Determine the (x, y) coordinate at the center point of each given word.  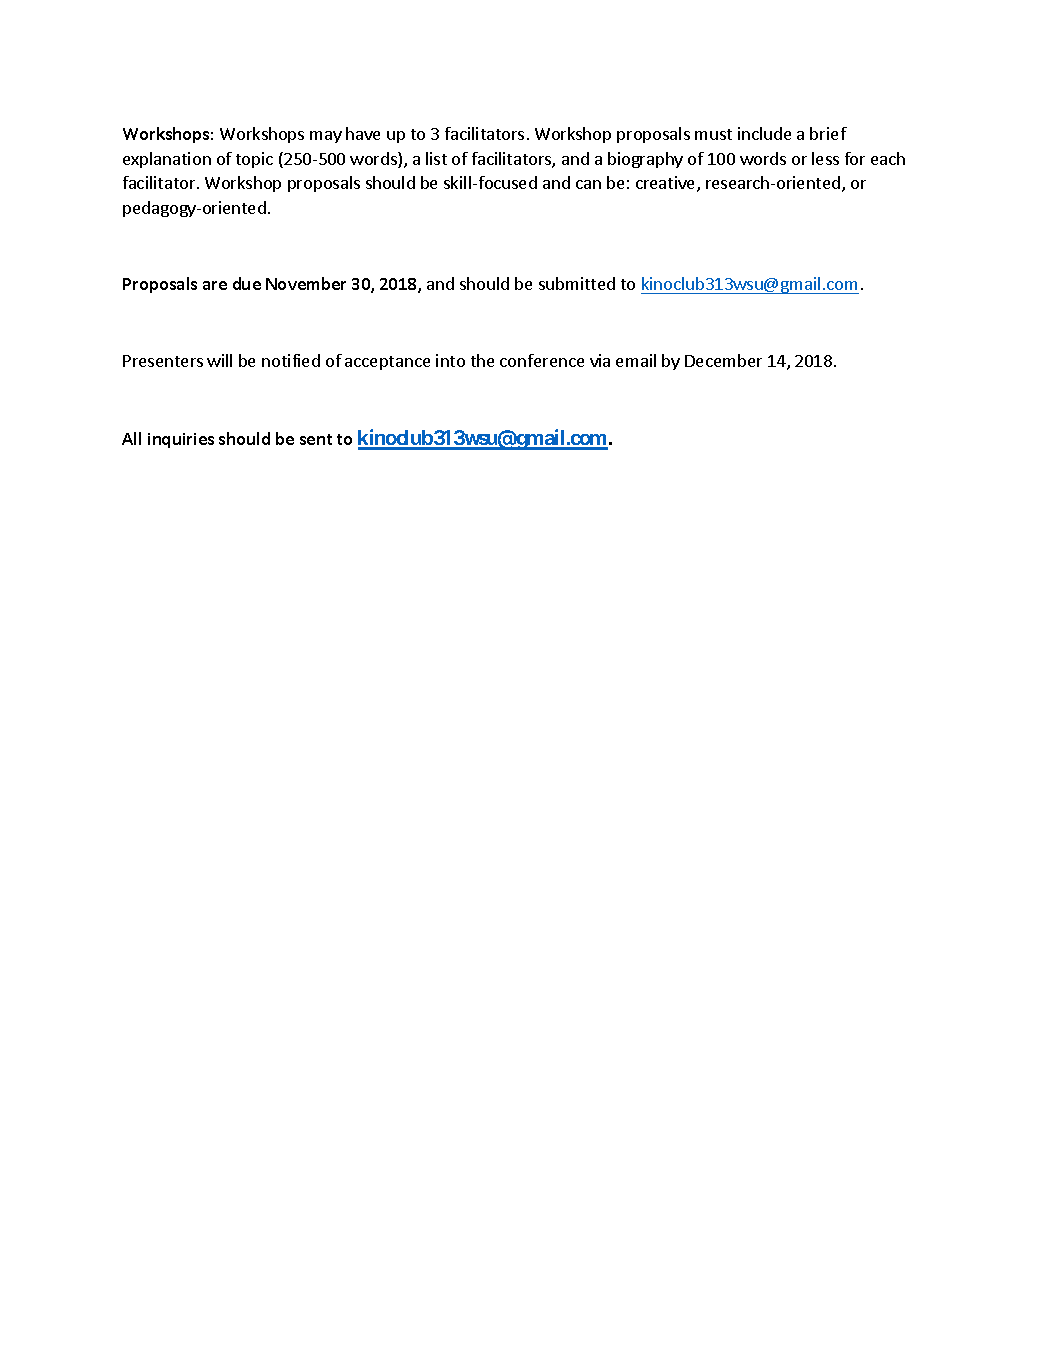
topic (254, 160)
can (588, 184)
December (723, 360)
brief (828, 133)
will (219, 360)
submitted (577, 283)
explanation (167, 160)
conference (542, 360)
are (215, 285)
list (436, 158)
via (600, 360)
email (636, 360)
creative (667, 184)
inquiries (181, 440)
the (482, 360)
